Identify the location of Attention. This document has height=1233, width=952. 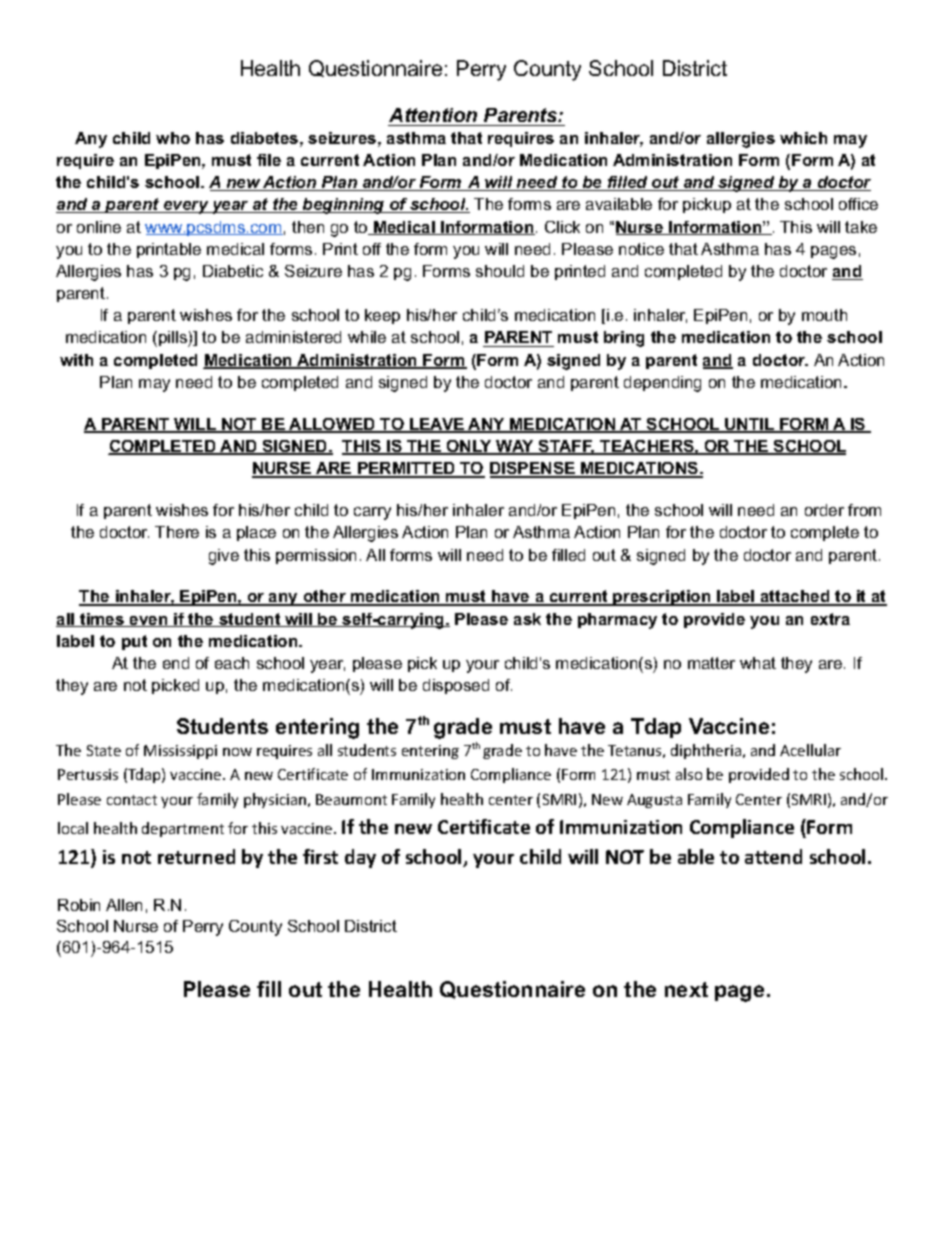
(434, 117).
